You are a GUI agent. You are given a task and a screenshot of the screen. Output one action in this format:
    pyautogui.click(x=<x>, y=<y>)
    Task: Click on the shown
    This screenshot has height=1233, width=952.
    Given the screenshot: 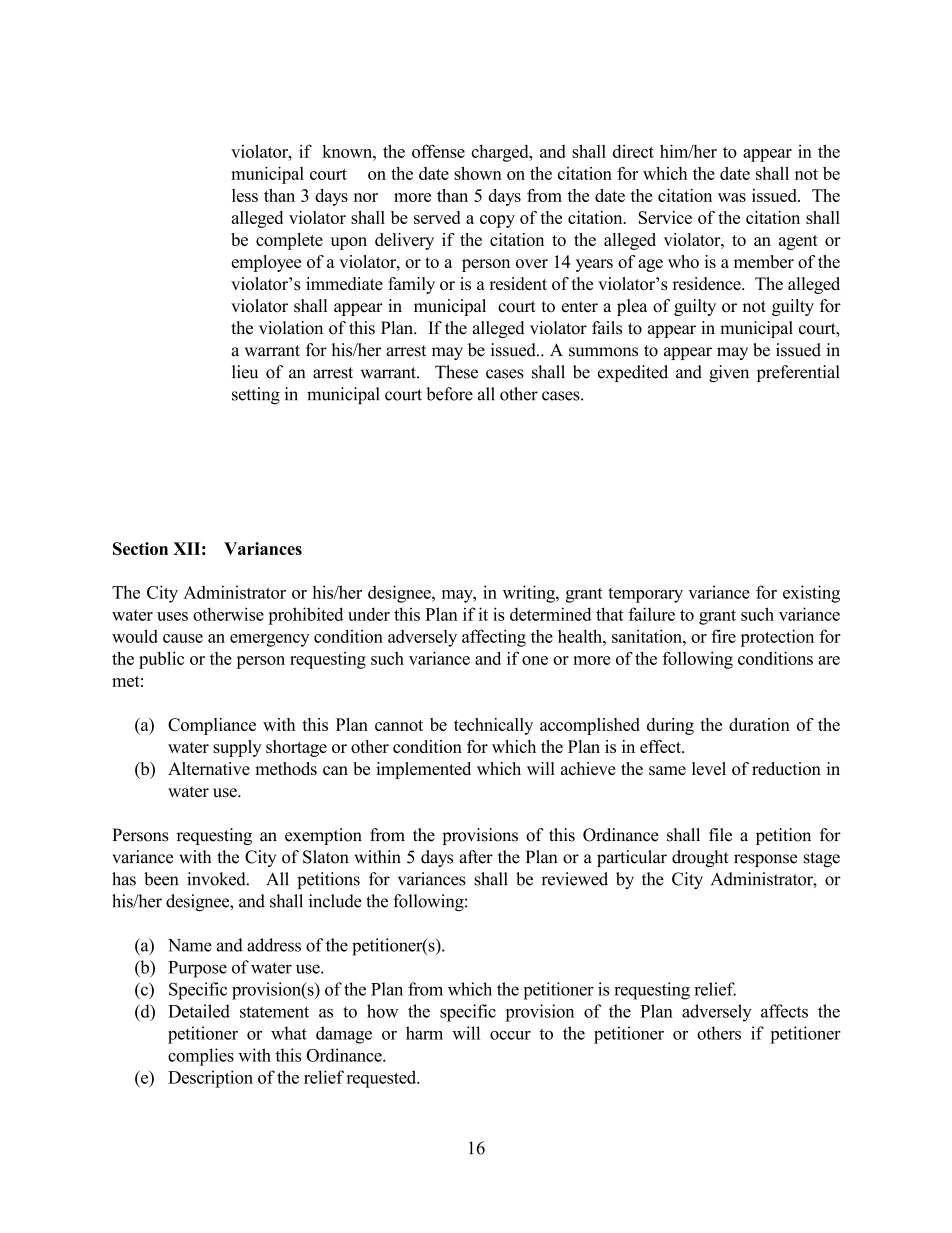 What is the action you would take?
    pyautogui.click(x=478, y=173)
